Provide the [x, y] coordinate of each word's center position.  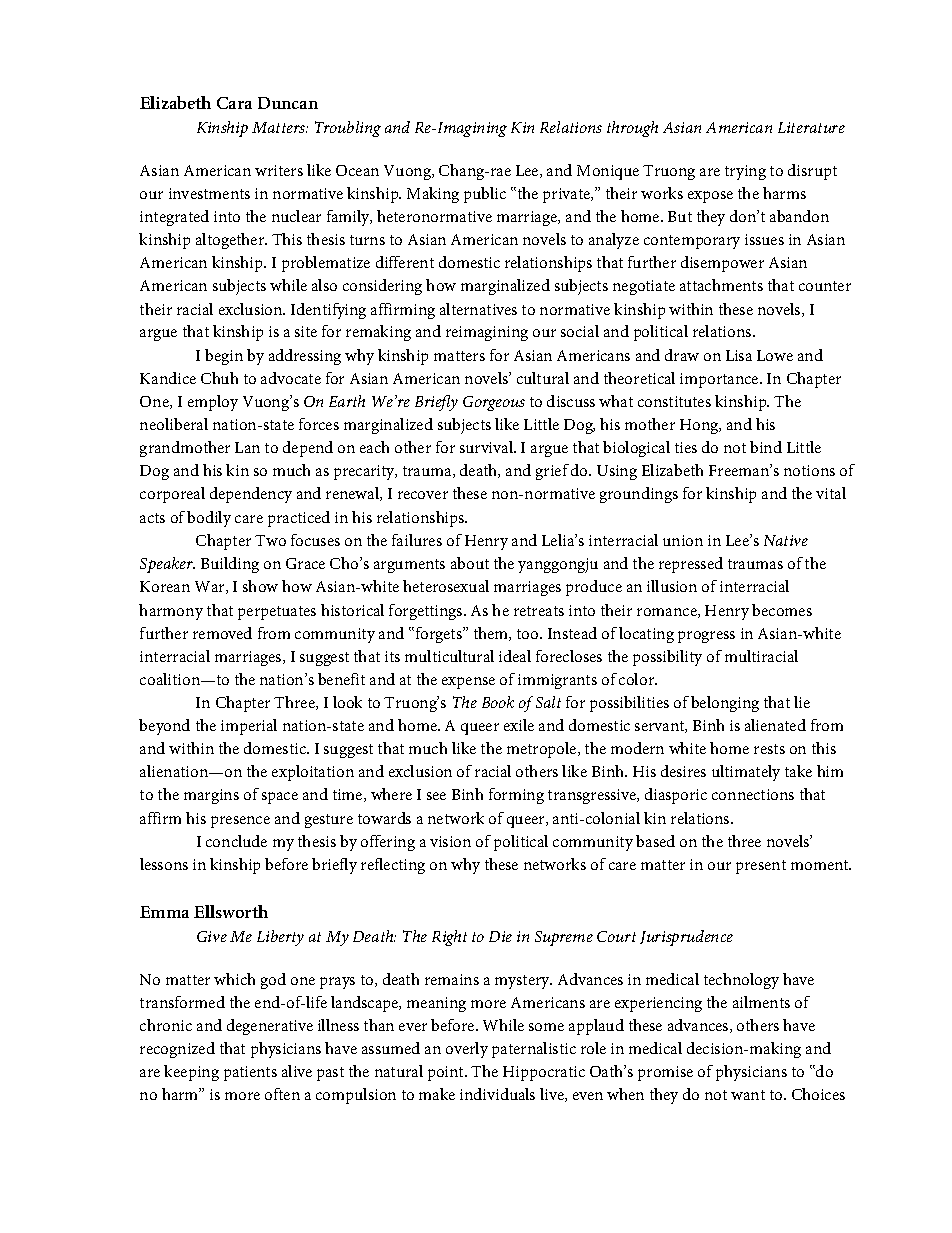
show [260, 586]
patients [250, 1073]
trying [745, 172]
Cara [234, 103]
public [485, 195]
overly [467, 1050]
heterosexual [446, 586]
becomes [782, 610]
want [748, 1095]
